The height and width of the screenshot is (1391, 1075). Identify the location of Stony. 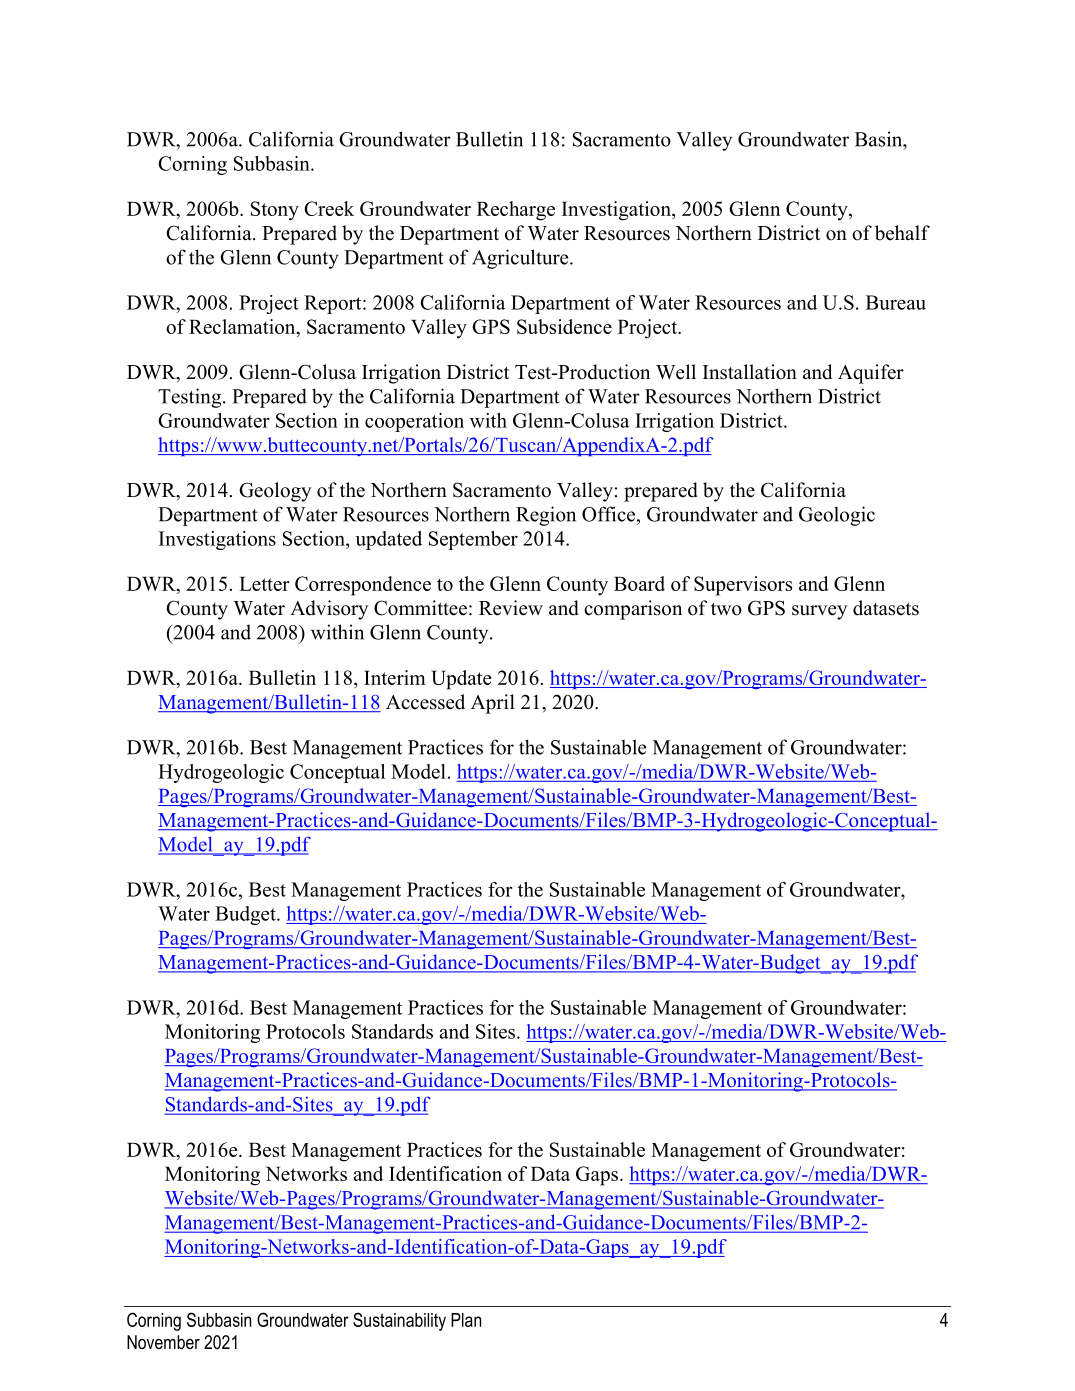
(275, 211).
